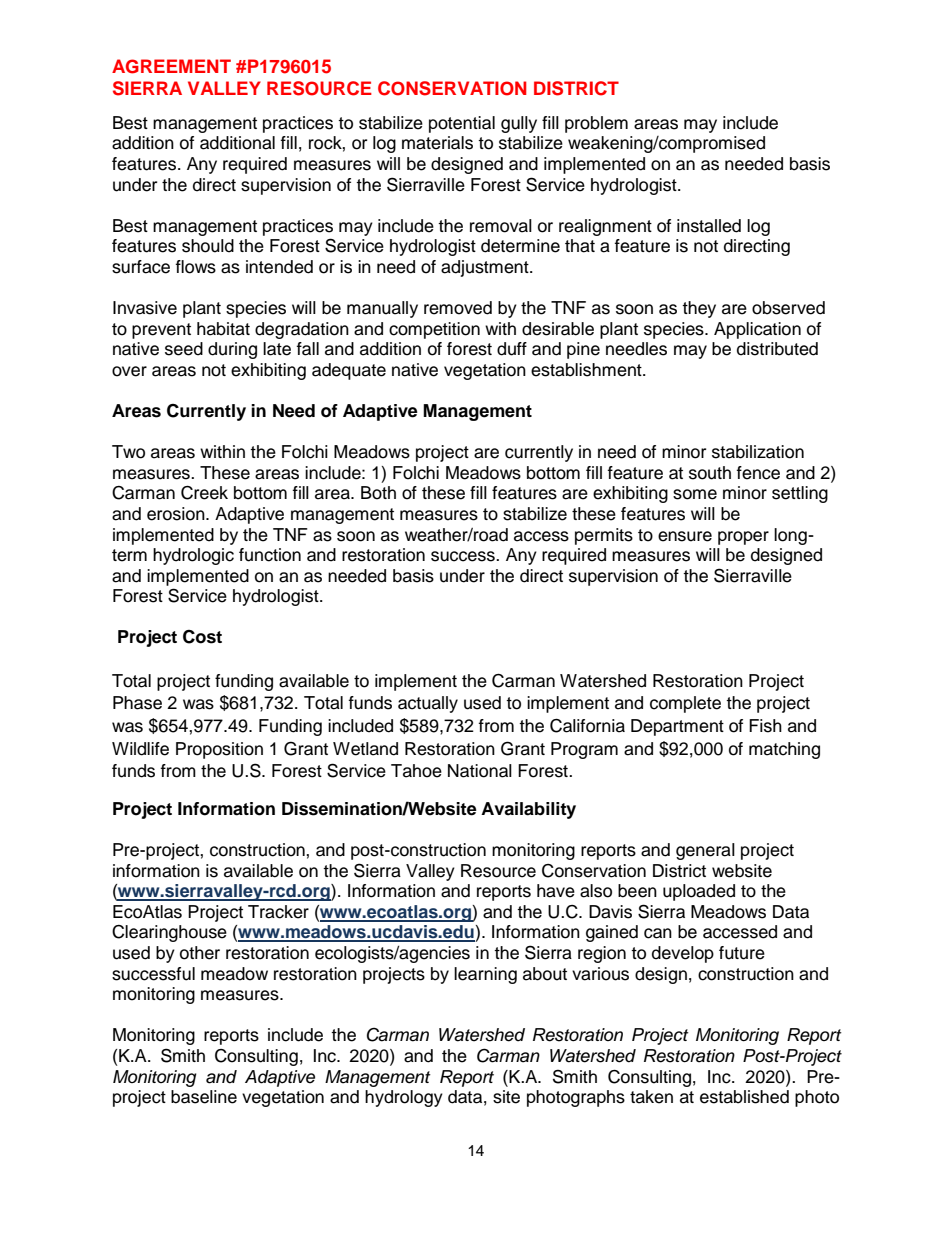 The width and height of the screenshot is (952, 1233). I want to click on AGREEMENT, so click(171, 66).
